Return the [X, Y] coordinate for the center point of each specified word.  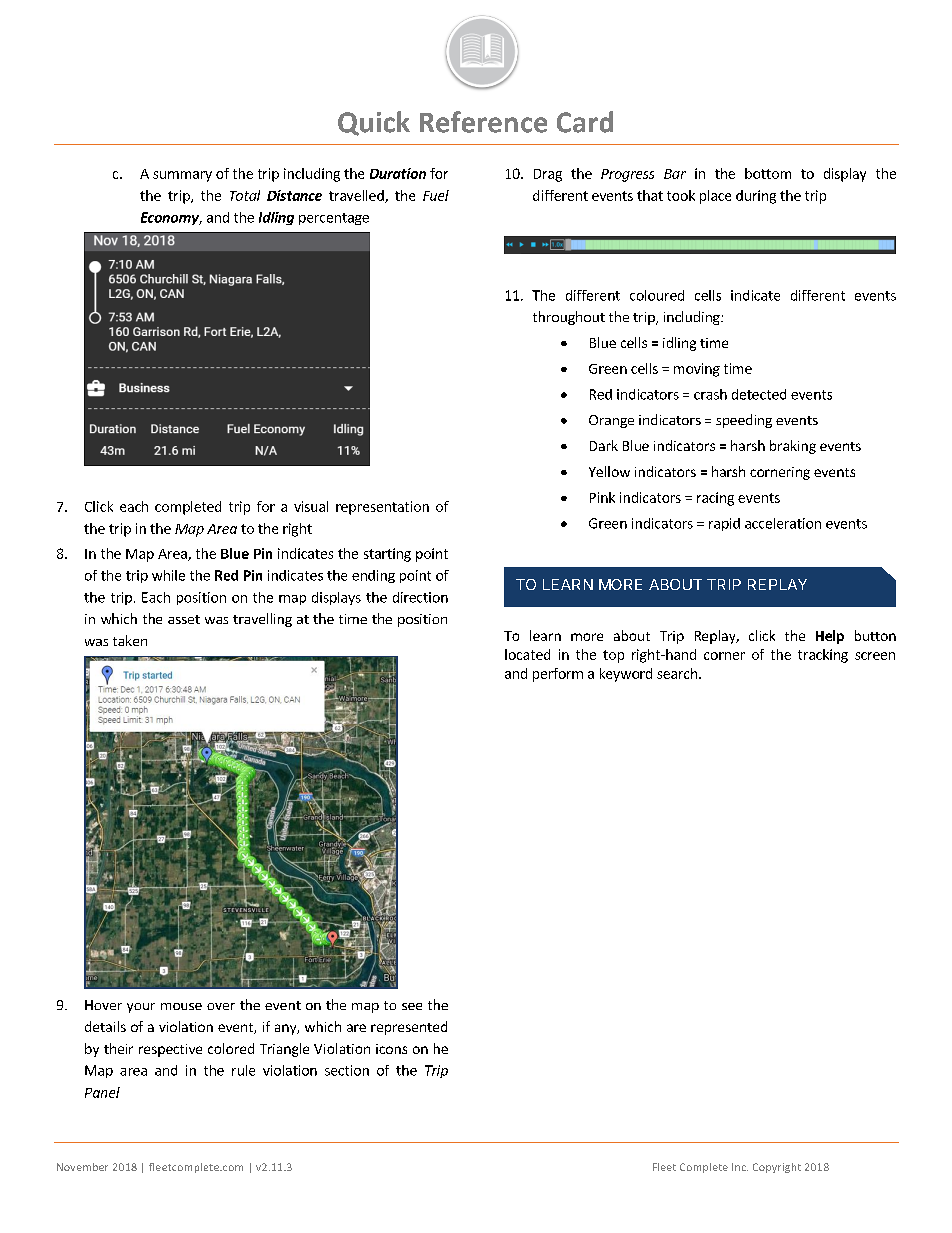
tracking [823, 656]
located [527, 654]
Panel [102, 1092]
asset [184, 619]
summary [182, 176]
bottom [768, 173]
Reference [483, 122]
